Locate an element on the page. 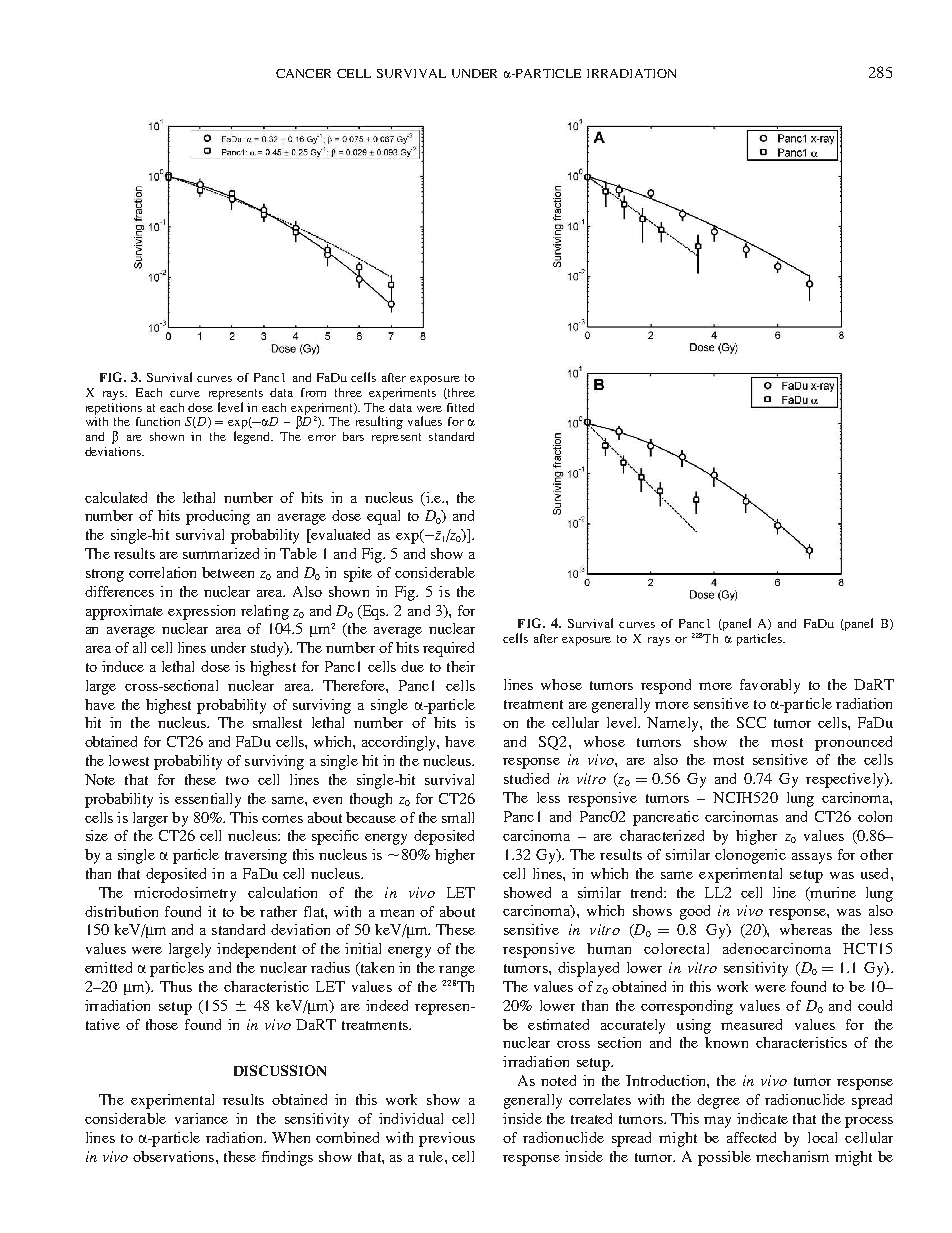 This document has width=952, height=1233. fitted is located at coordinates (460, 407).
